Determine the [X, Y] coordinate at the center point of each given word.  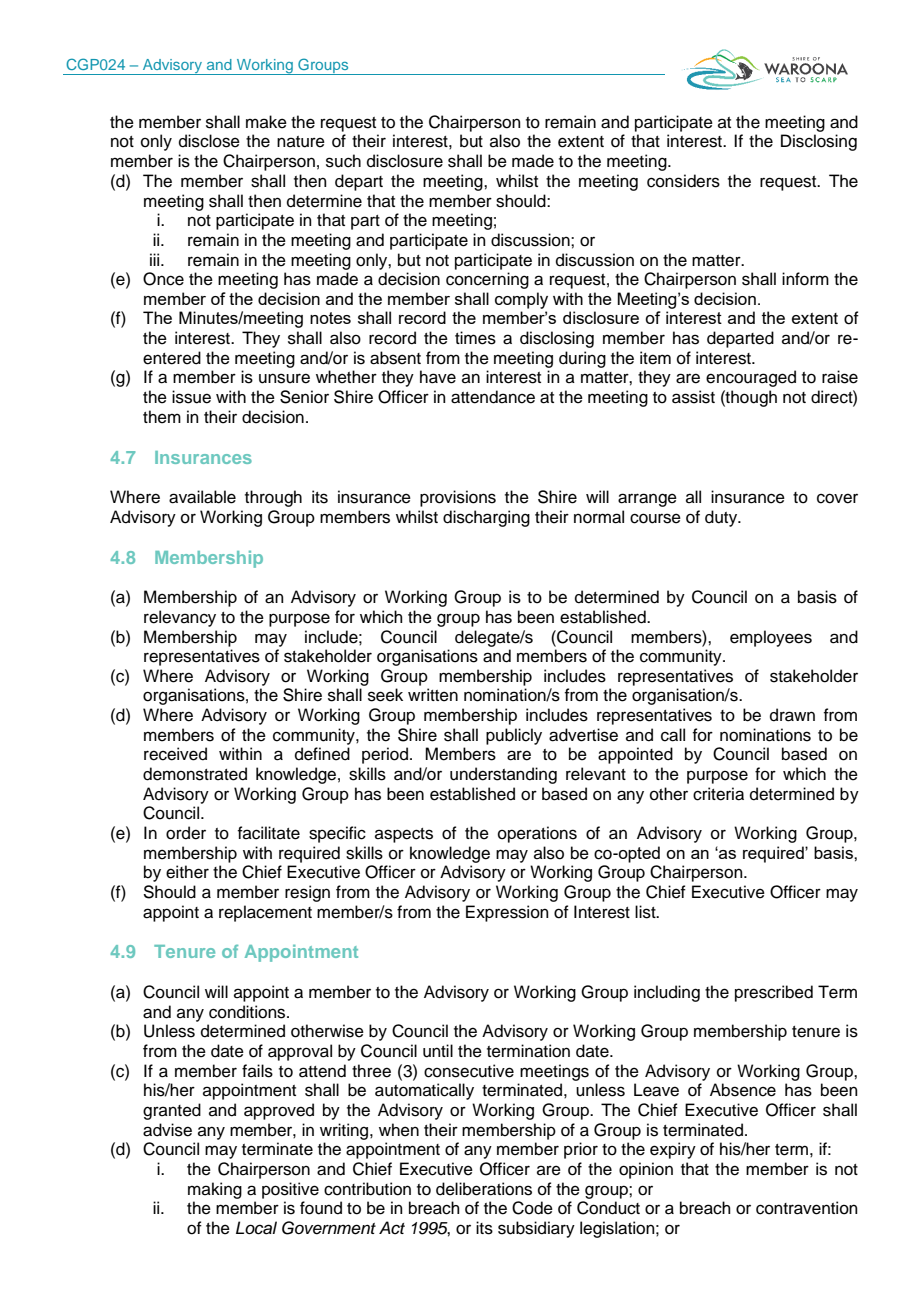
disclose [209, 141]
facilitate [268, 833]
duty [722, 518]
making [215, 1190]
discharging [486, 518]
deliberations [484, 1189]
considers [683, 181]
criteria [718, 794]
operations [537, 834]
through [273, 498]
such [343, 161]
